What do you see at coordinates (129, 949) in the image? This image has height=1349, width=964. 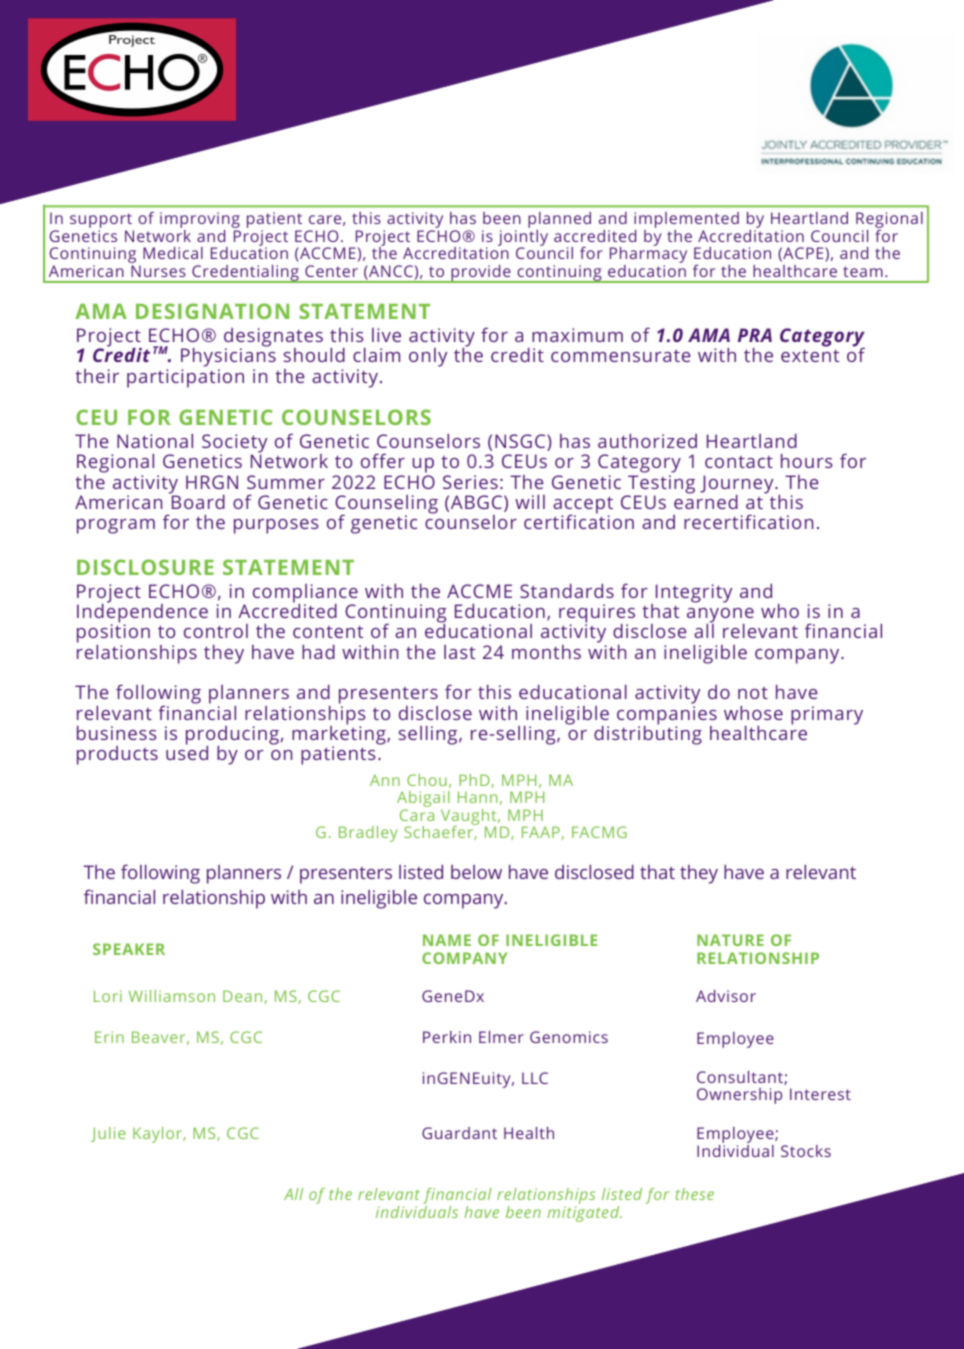 I see `SPEAKER` at bounding box center [129, 949].
